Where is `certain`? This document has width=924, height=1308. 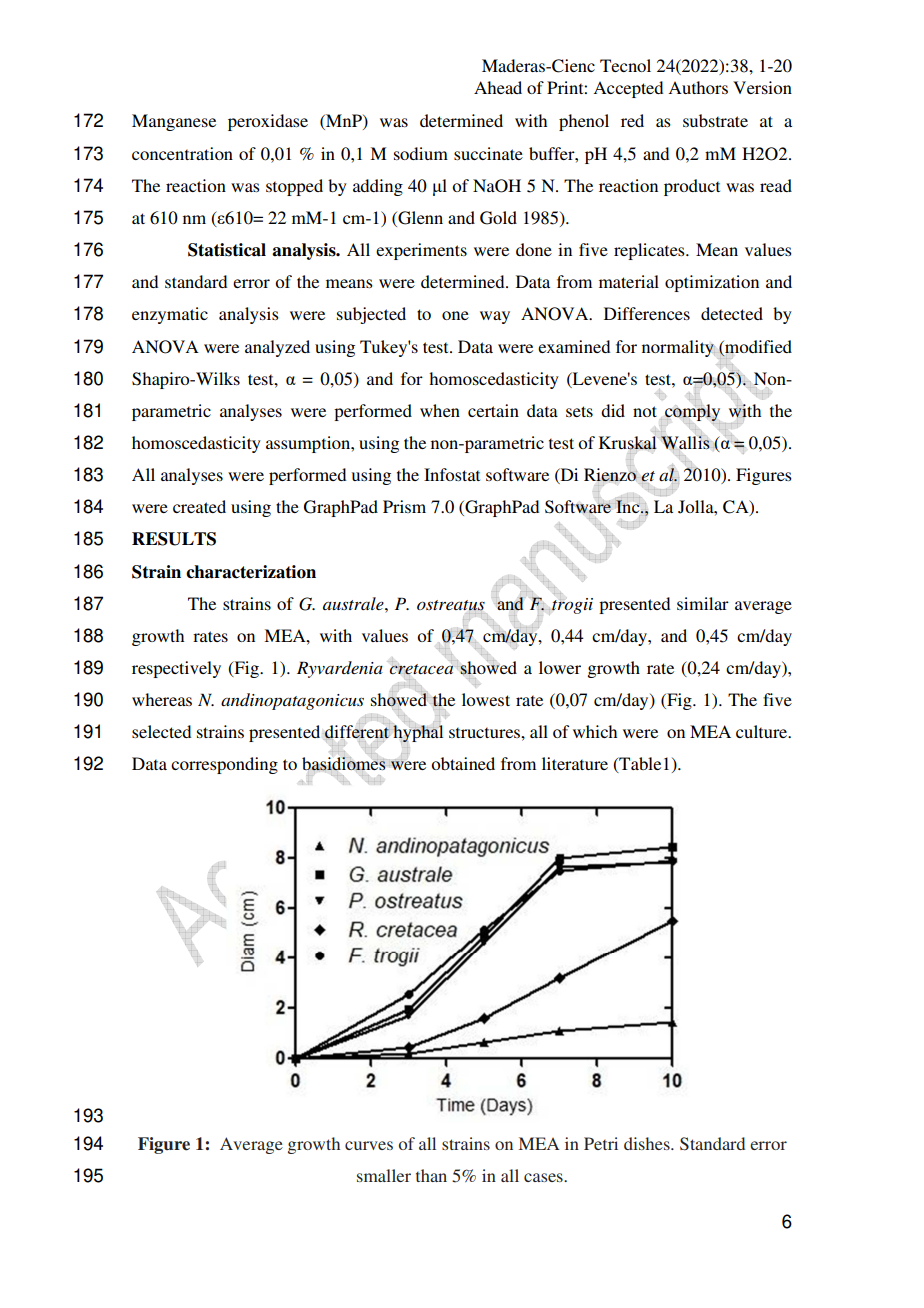 certain is located at coordinates (493, 410).
